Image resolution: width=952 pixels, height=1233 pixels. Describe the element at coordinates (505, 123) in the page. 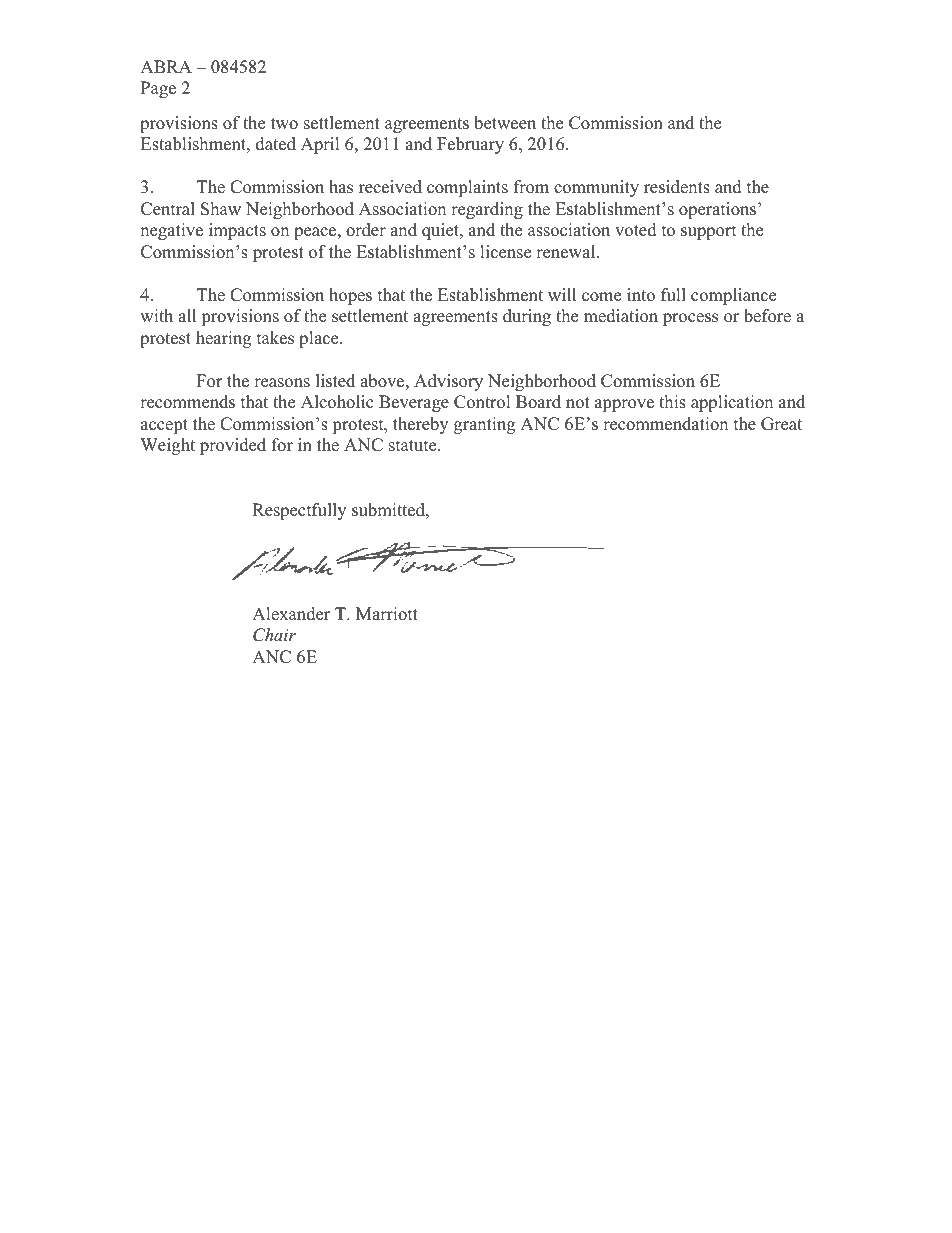

I see `between` at that location.
